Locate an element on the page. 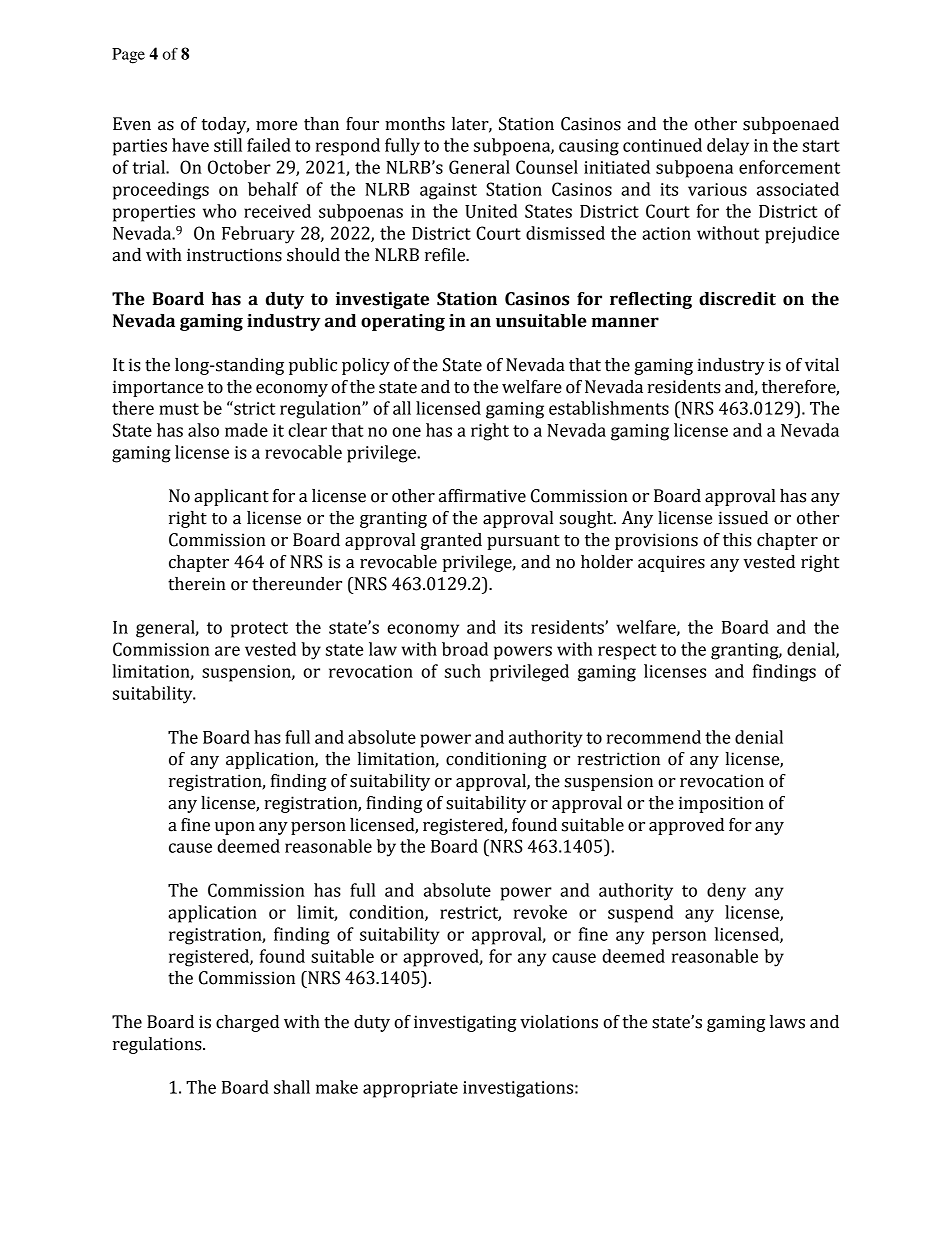  still is located at coordinates (228, 145).
